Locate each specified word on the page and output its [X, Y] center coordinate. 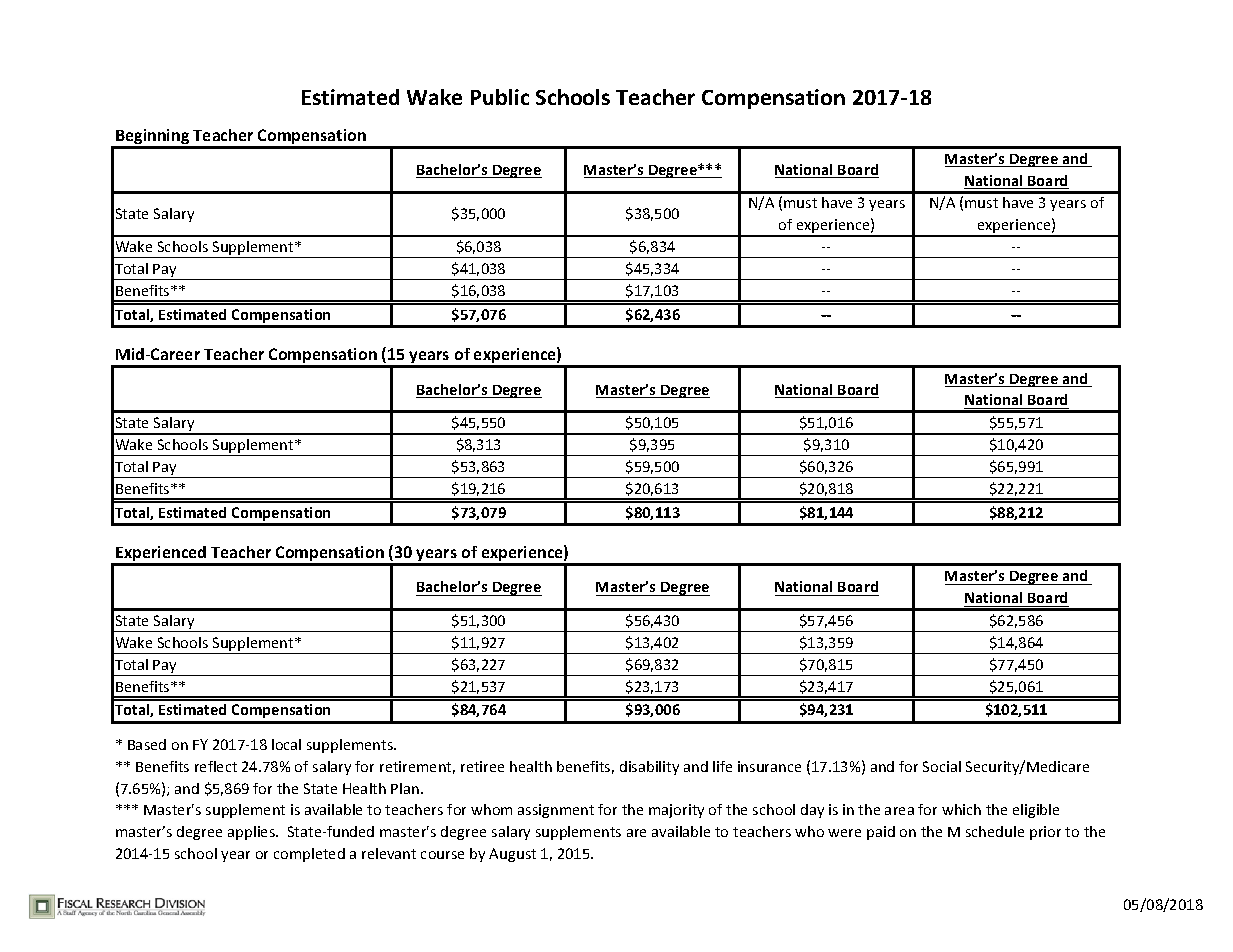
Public [500, 97]
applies [252, 833]
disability [649, 768]
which [961, 809]
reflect [216, 766]
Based [147, 744]
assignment [556, 811]
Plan [405, 788]
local [286, 744]
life [722, 766]
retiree [482, 766]
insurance [769, 766]
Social [942, 766]
